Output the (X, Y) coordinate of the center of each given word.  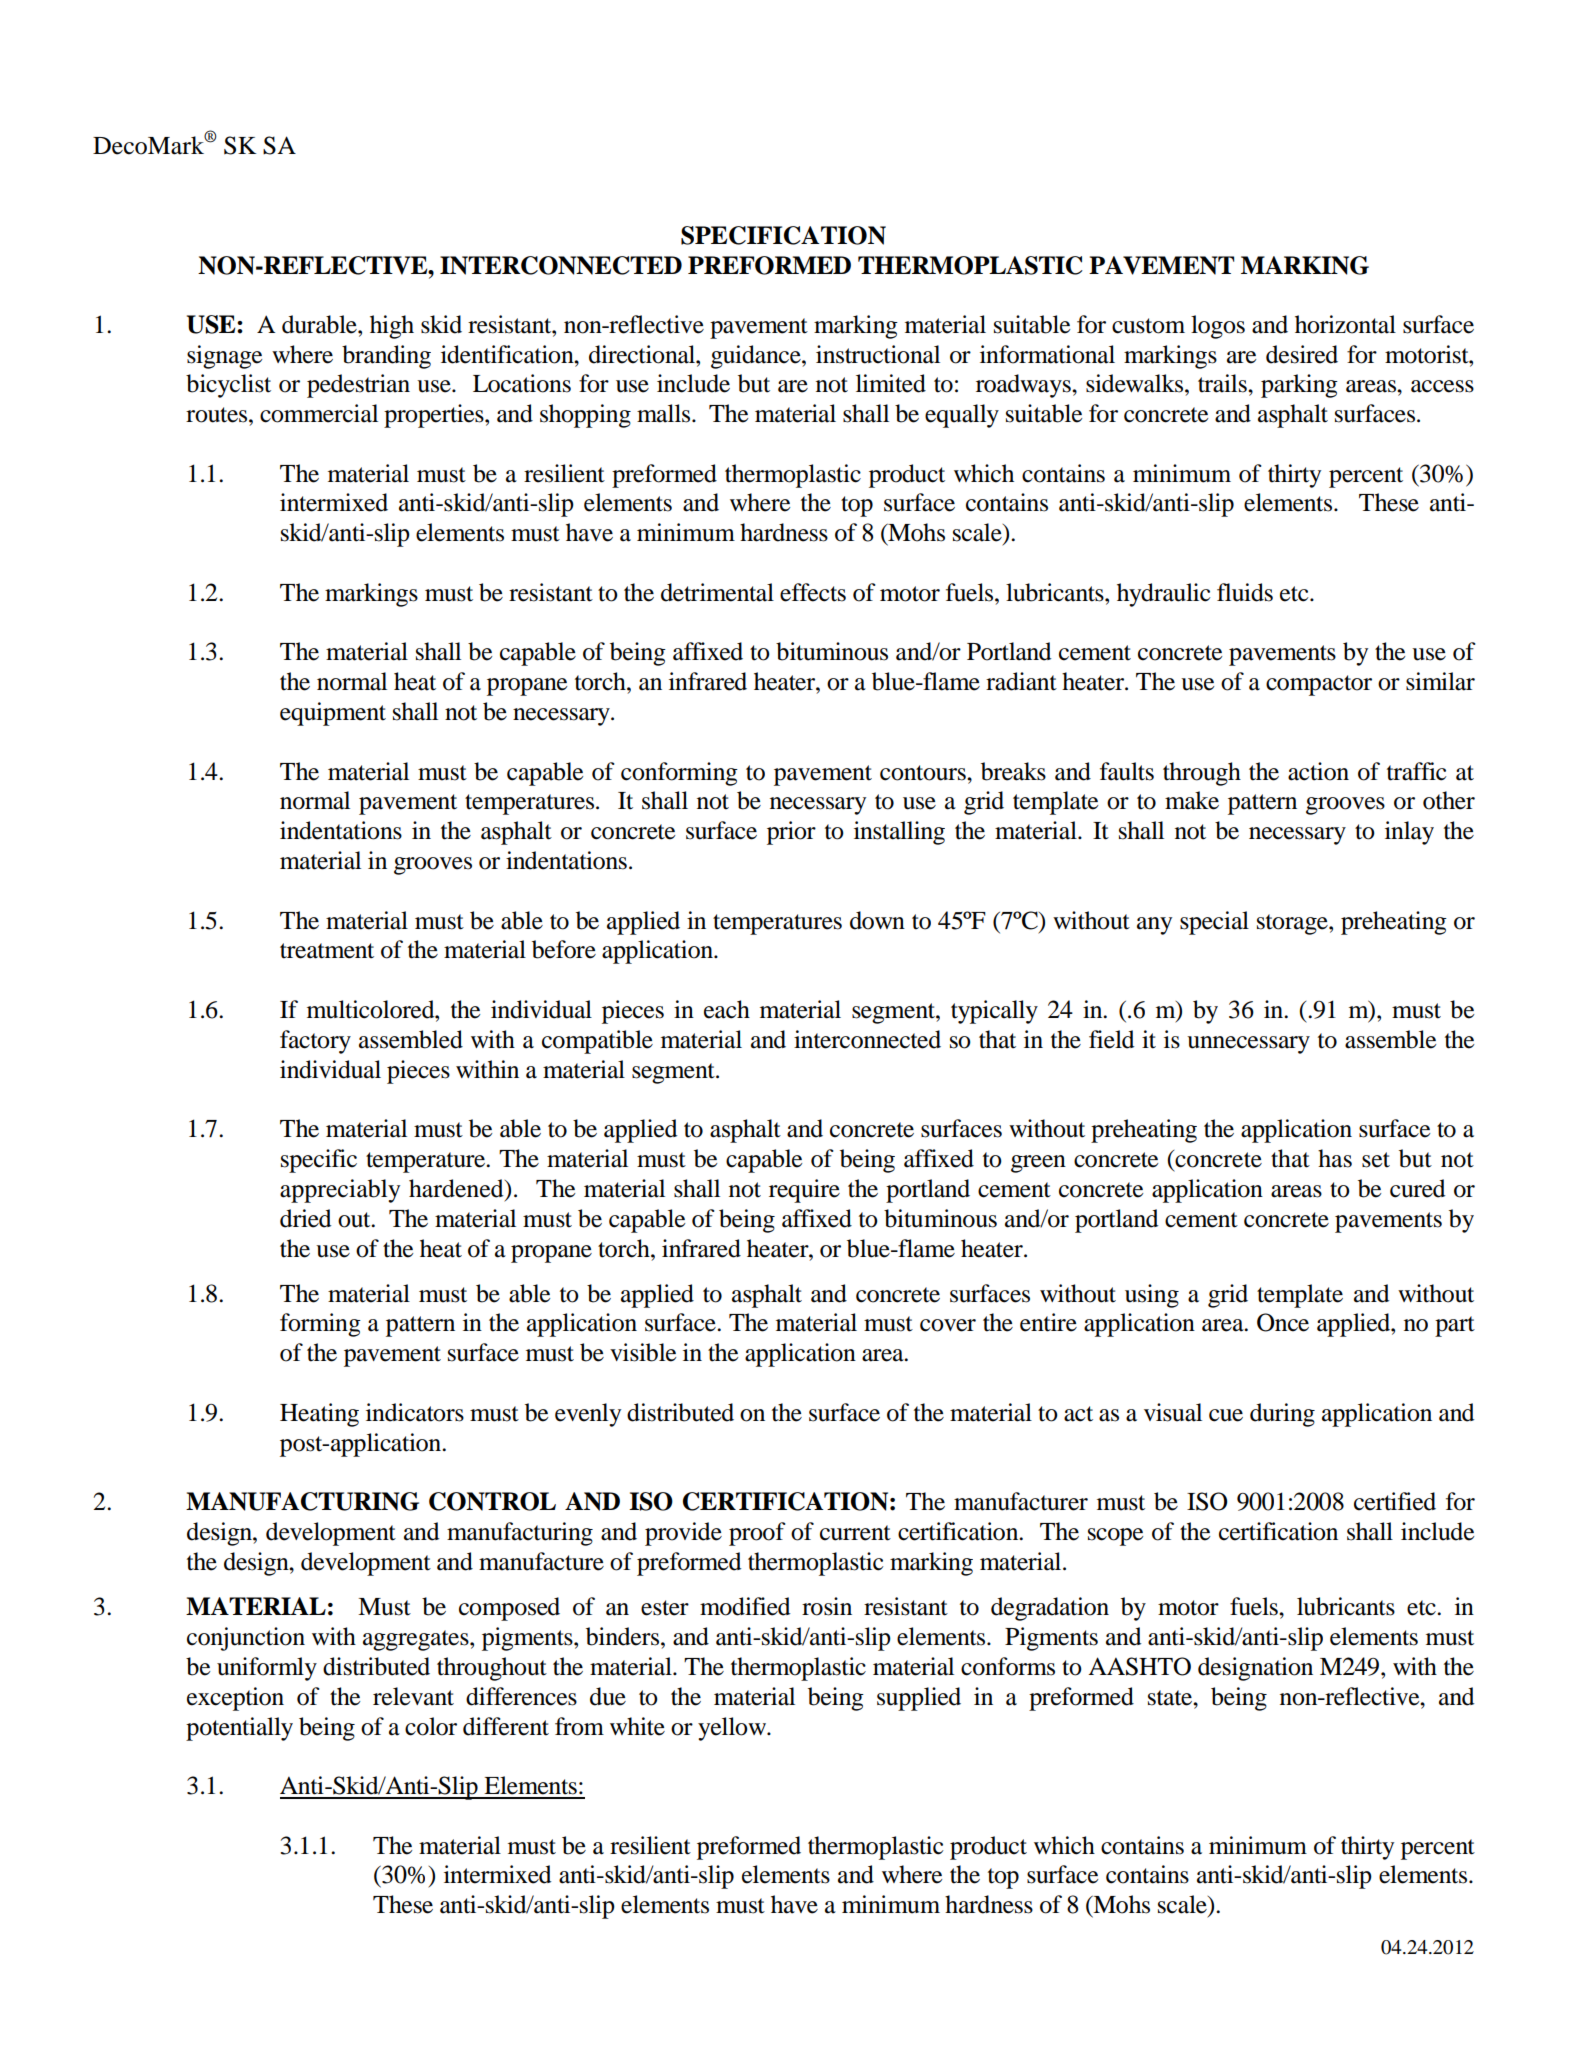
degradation (1050, 1609)
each (727, 1009)
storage (1293, 924)
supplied (919, 1699)
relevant (413, 1696)
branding (386, 357)
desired (1302, 354)
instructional (878, 354)
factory (315, 1042)
